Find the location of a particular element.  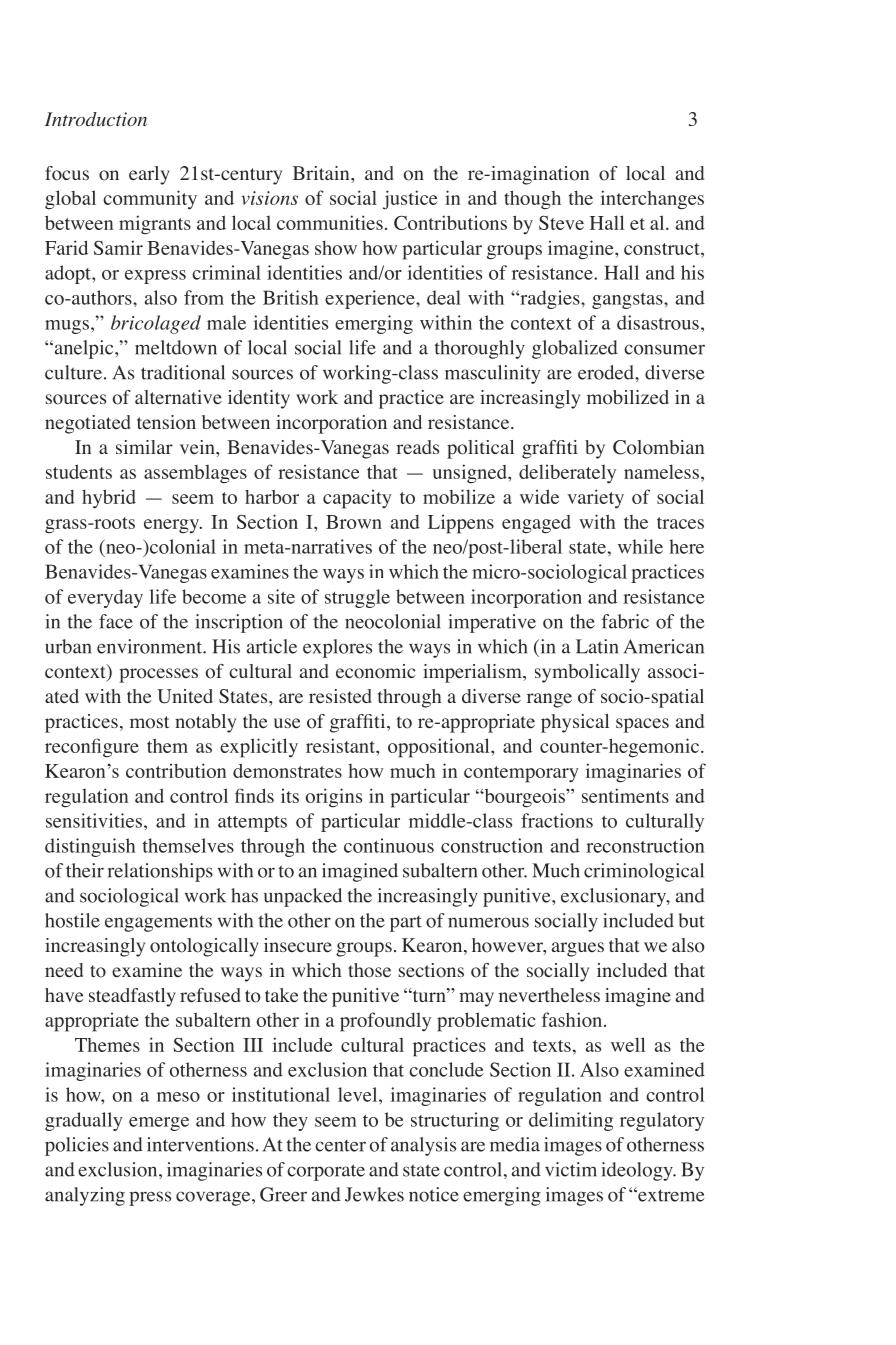

Latin is located at coordinates (597, 646).
